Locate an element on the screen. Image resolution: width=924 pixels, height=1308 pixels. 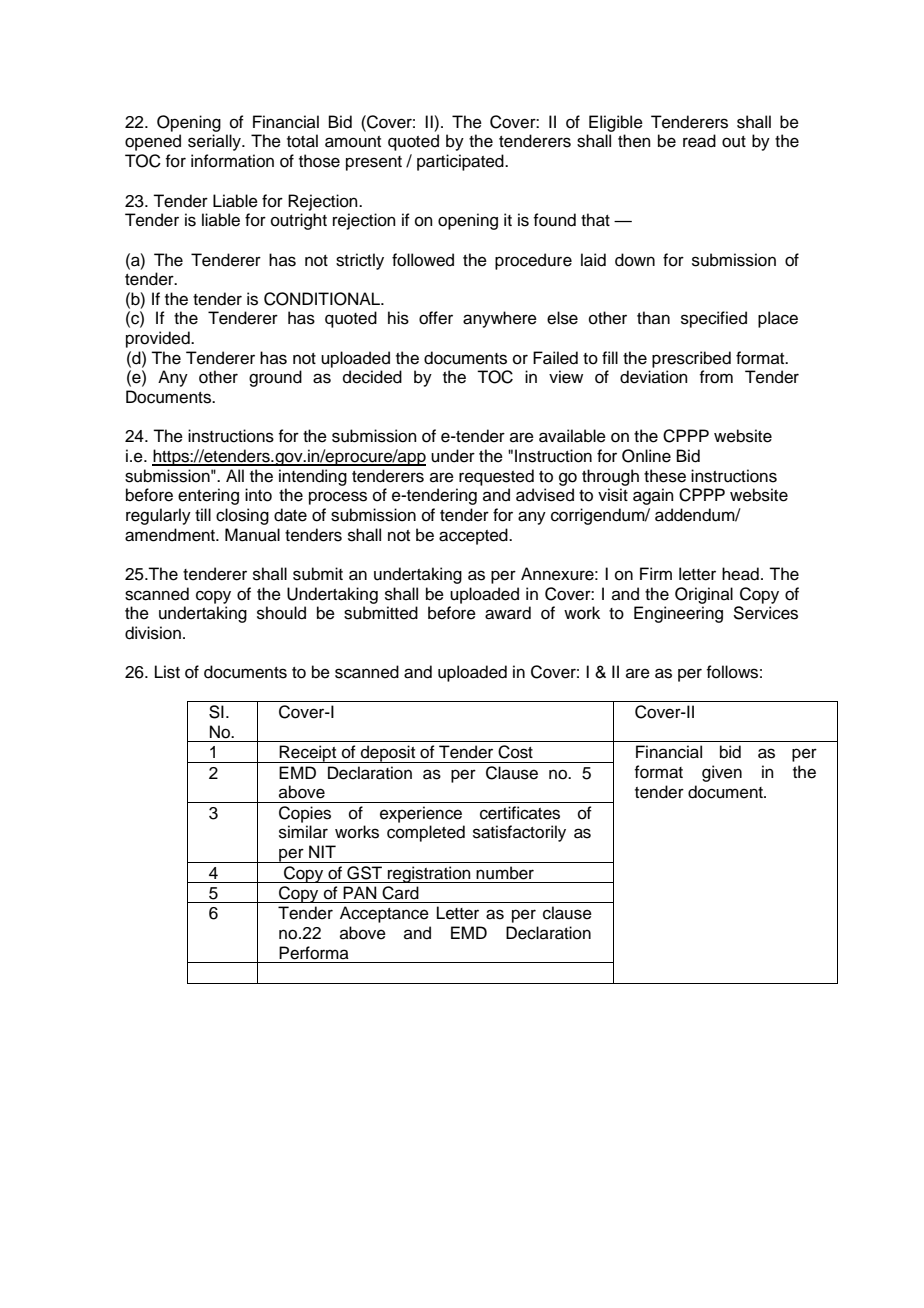
serially is located at coordinates (215, 142).
